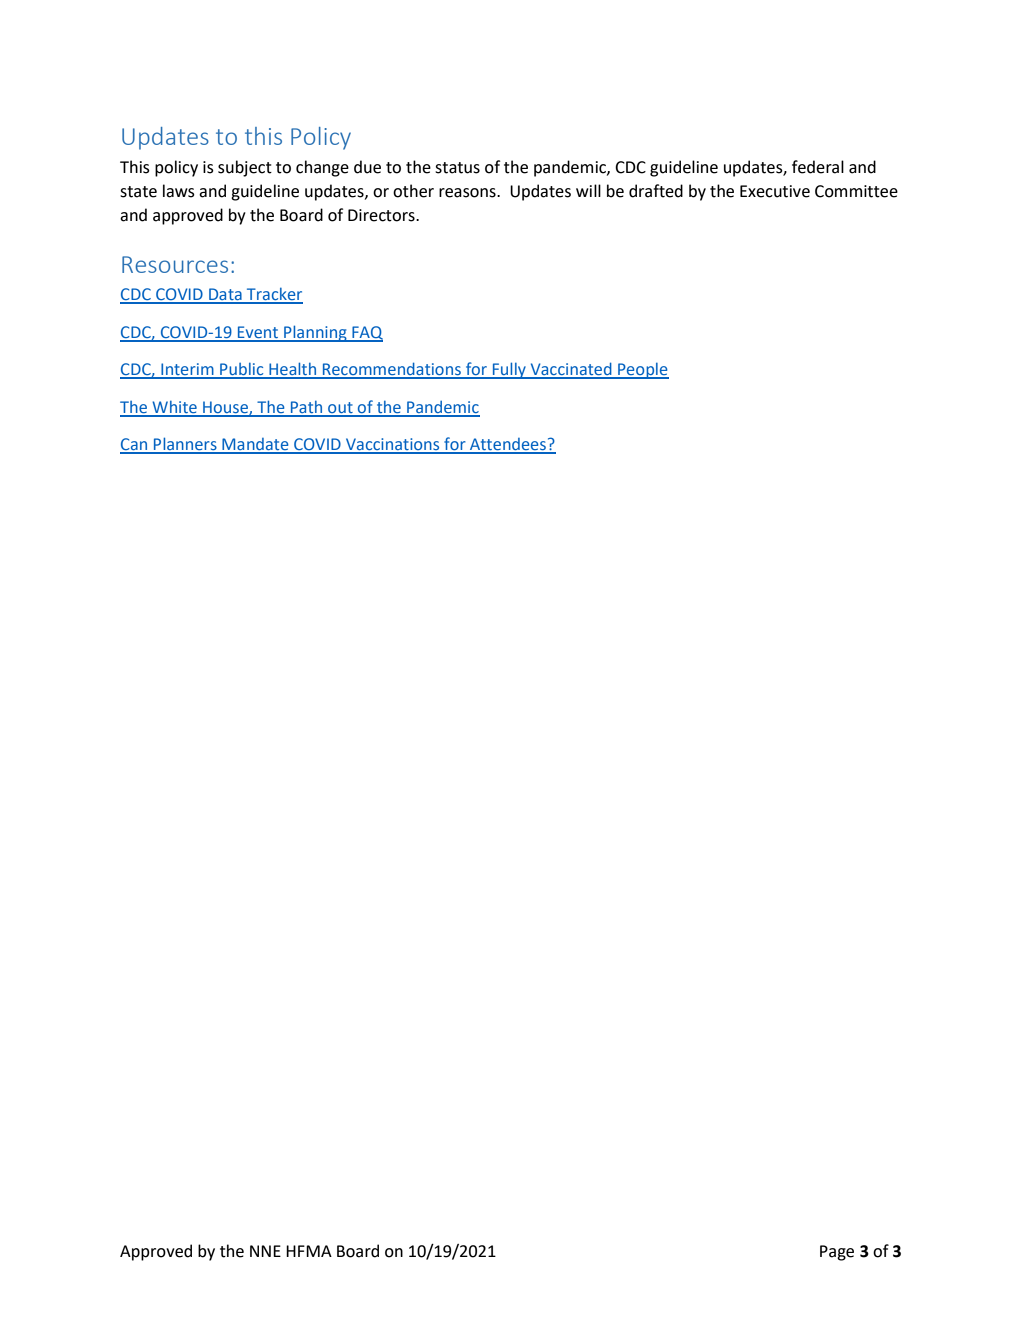 This document has width=1022, height=1322. What do you see at coordinates (179, 191) in the document?
I see `laws` at bounding box center [179, 191].
